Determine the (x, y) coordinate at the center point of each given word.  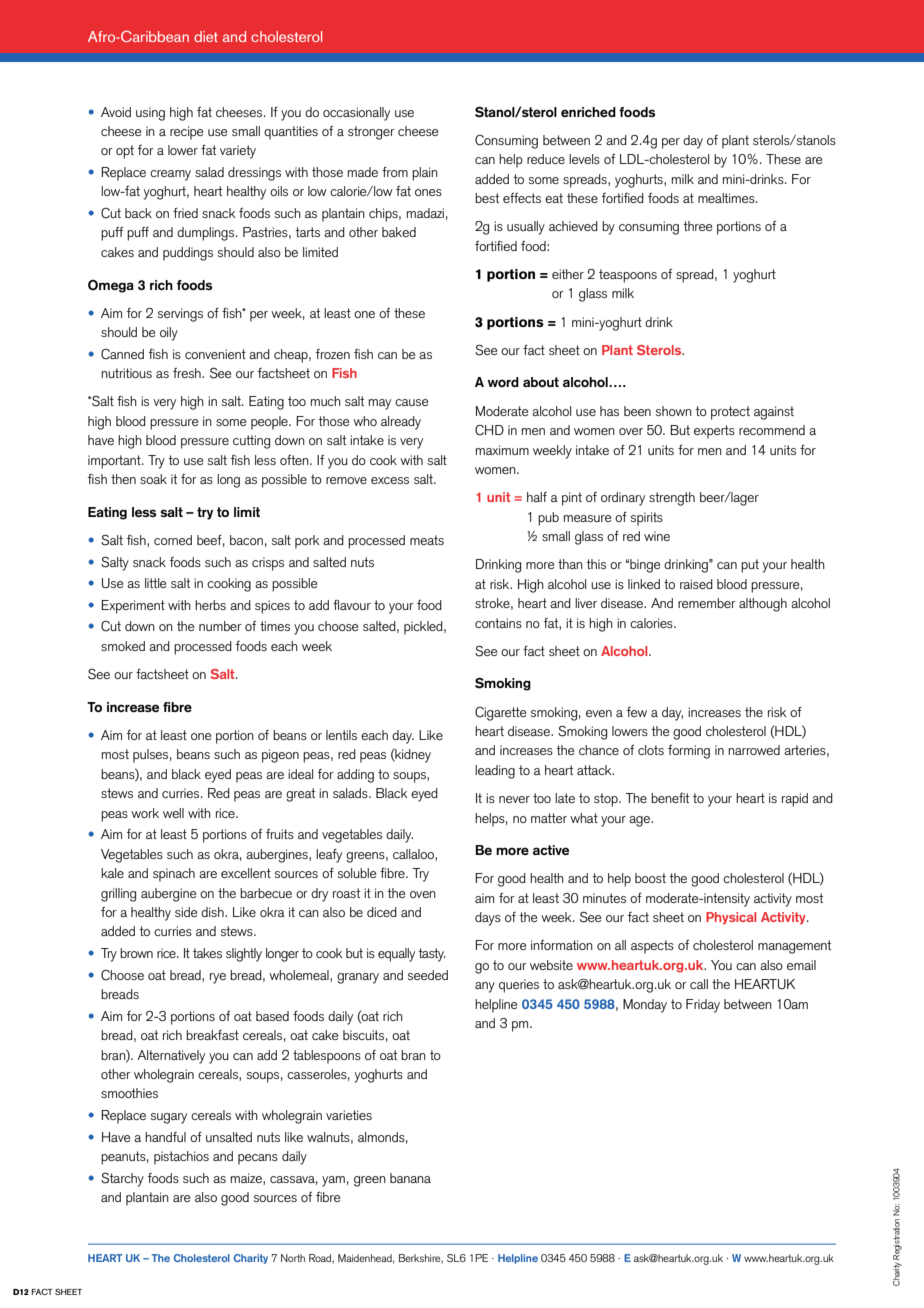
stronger (371, 133)
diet (206, 36)
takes (207, 953)
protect (730, 413)
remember (707, 603)
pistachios (181, 1158)
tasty (432, 955)
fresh (188, 373)
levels (584, 159)
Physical (731, 918)
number (220, 626)
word (503, 382)
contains (498, 623)
